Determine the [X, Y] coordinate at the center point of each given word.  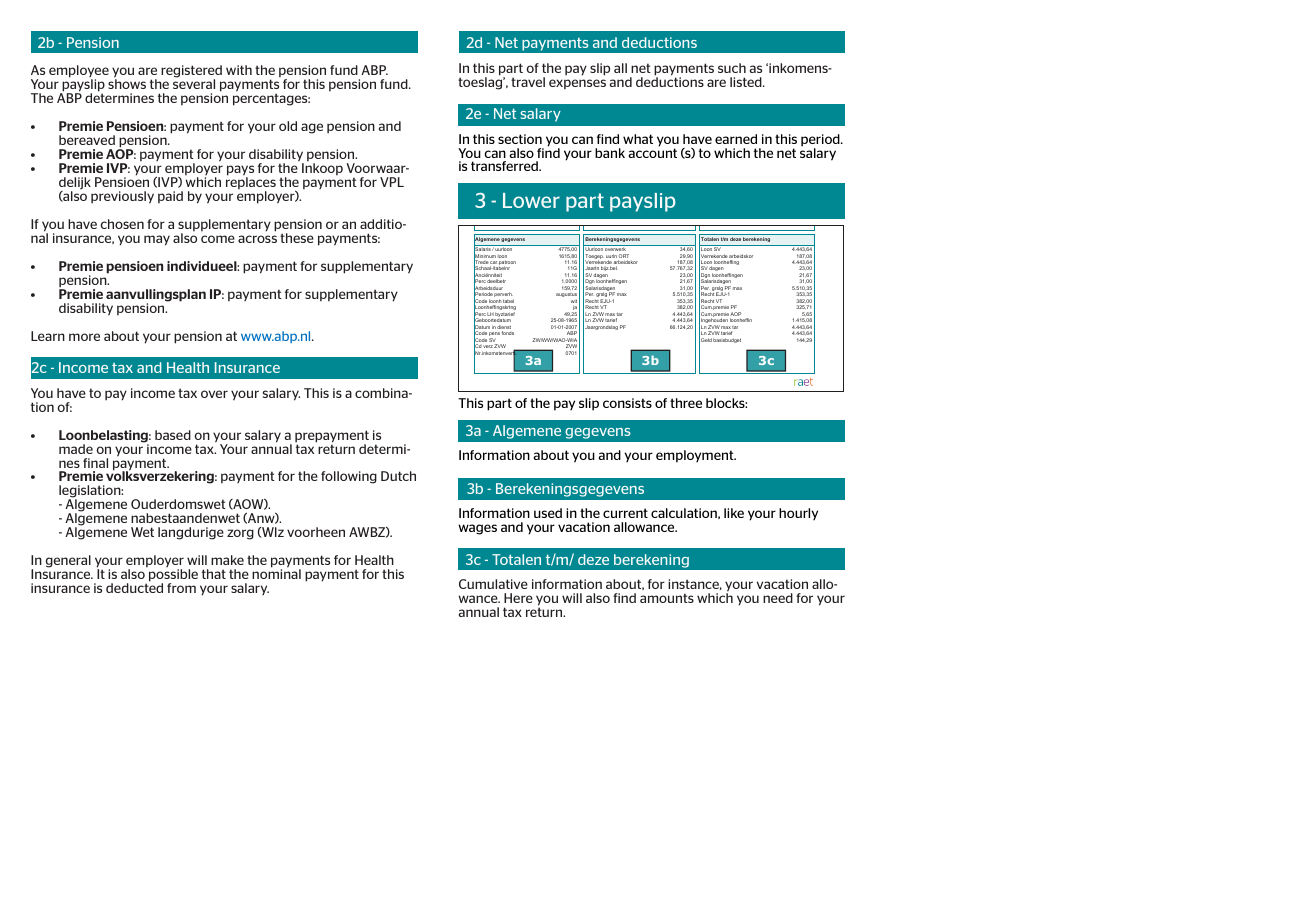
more [84, 337]
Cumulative [493, 584]
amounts [667, 598]
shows [127, 84]
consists [627, 403]
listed [747, 82]
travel [528, 82]
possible [173, 576]
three [686, 403]
